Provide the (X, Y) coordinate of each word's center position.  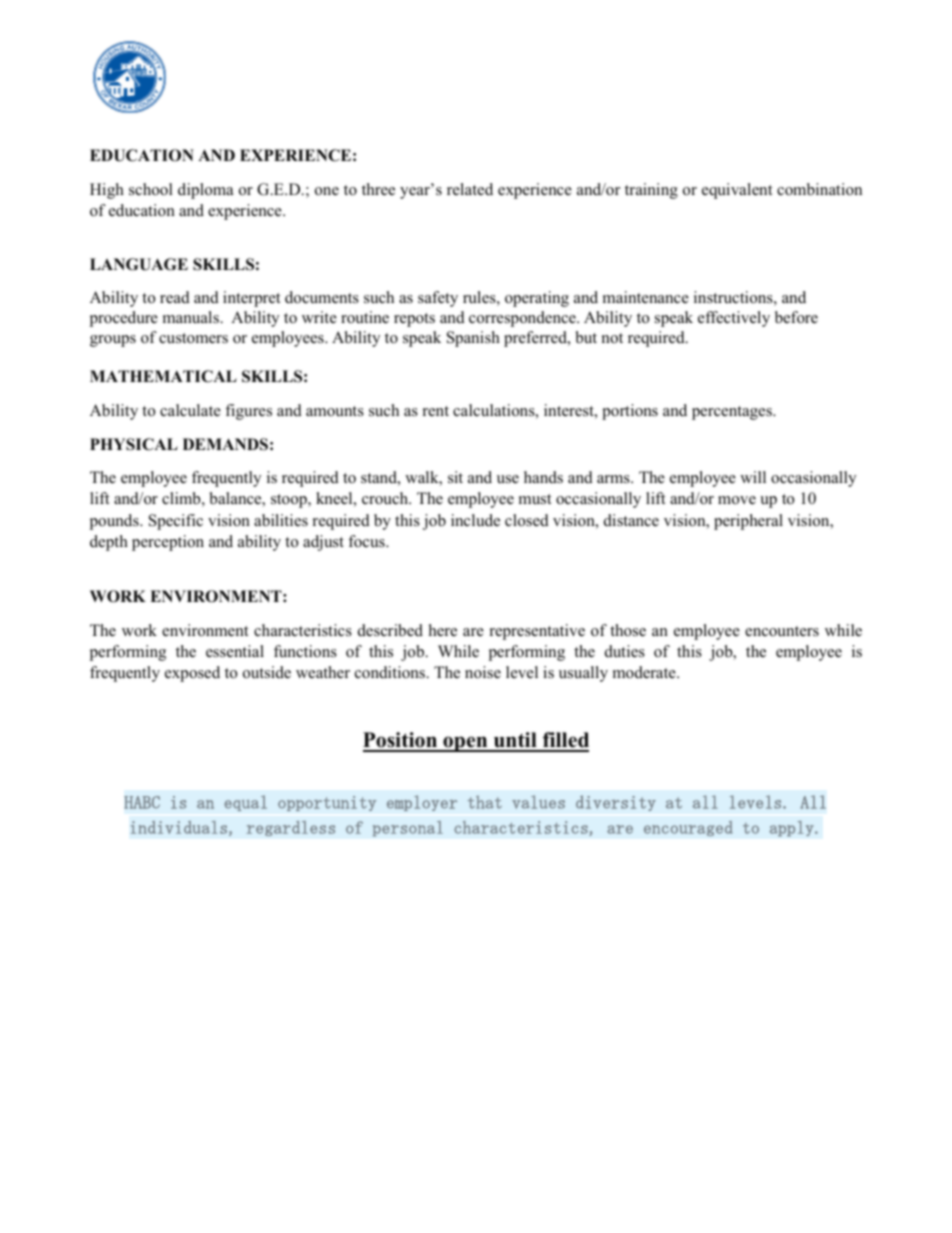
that (485, 802)
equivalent (737, 191)
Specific (176, 522)
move (737, 500)
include (475, 520)
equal (245, 803)
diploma (205, 191)
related (470, 189)
